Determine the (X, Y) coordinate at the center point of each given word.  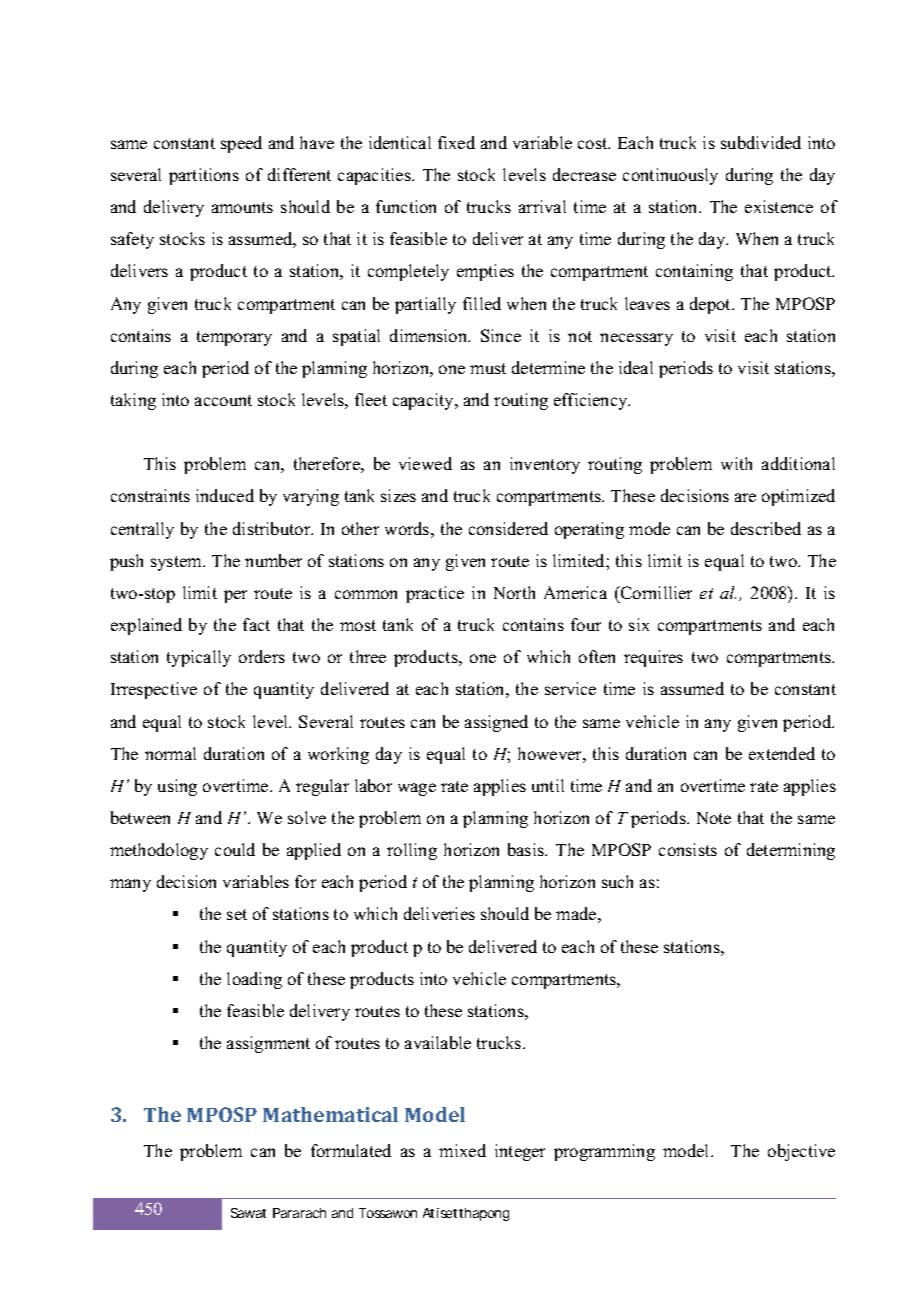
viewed (425, 463)
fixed (456, 142)
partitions (204, 176)
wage (417, 789)
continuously (670, 176)
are (745, 497)
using (177, 787)
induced (225, 495)
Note (714, 818)
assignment (268, 1044)
